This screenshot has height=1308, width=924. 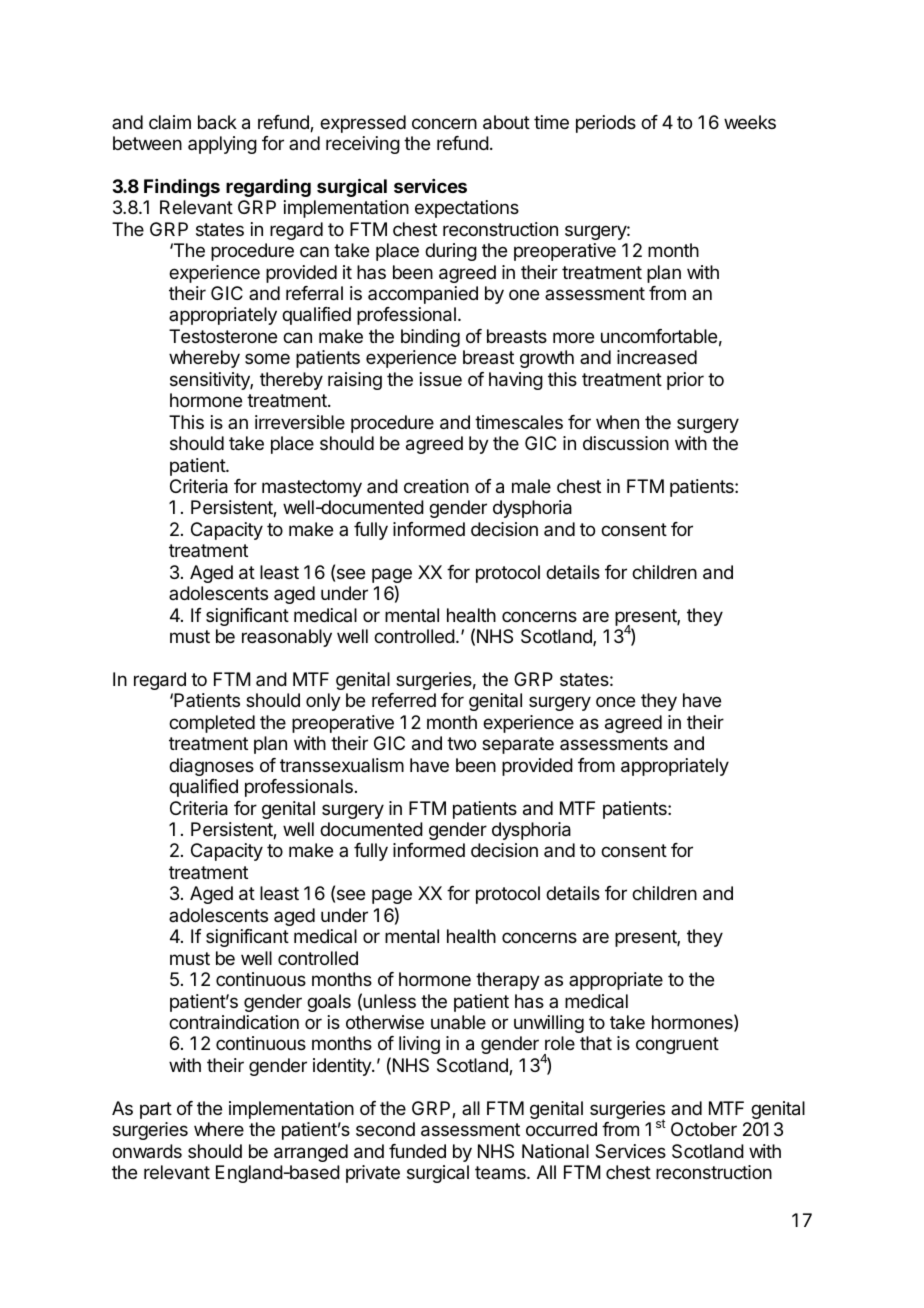 I want to click on separate, so click(x=518, y=745).
